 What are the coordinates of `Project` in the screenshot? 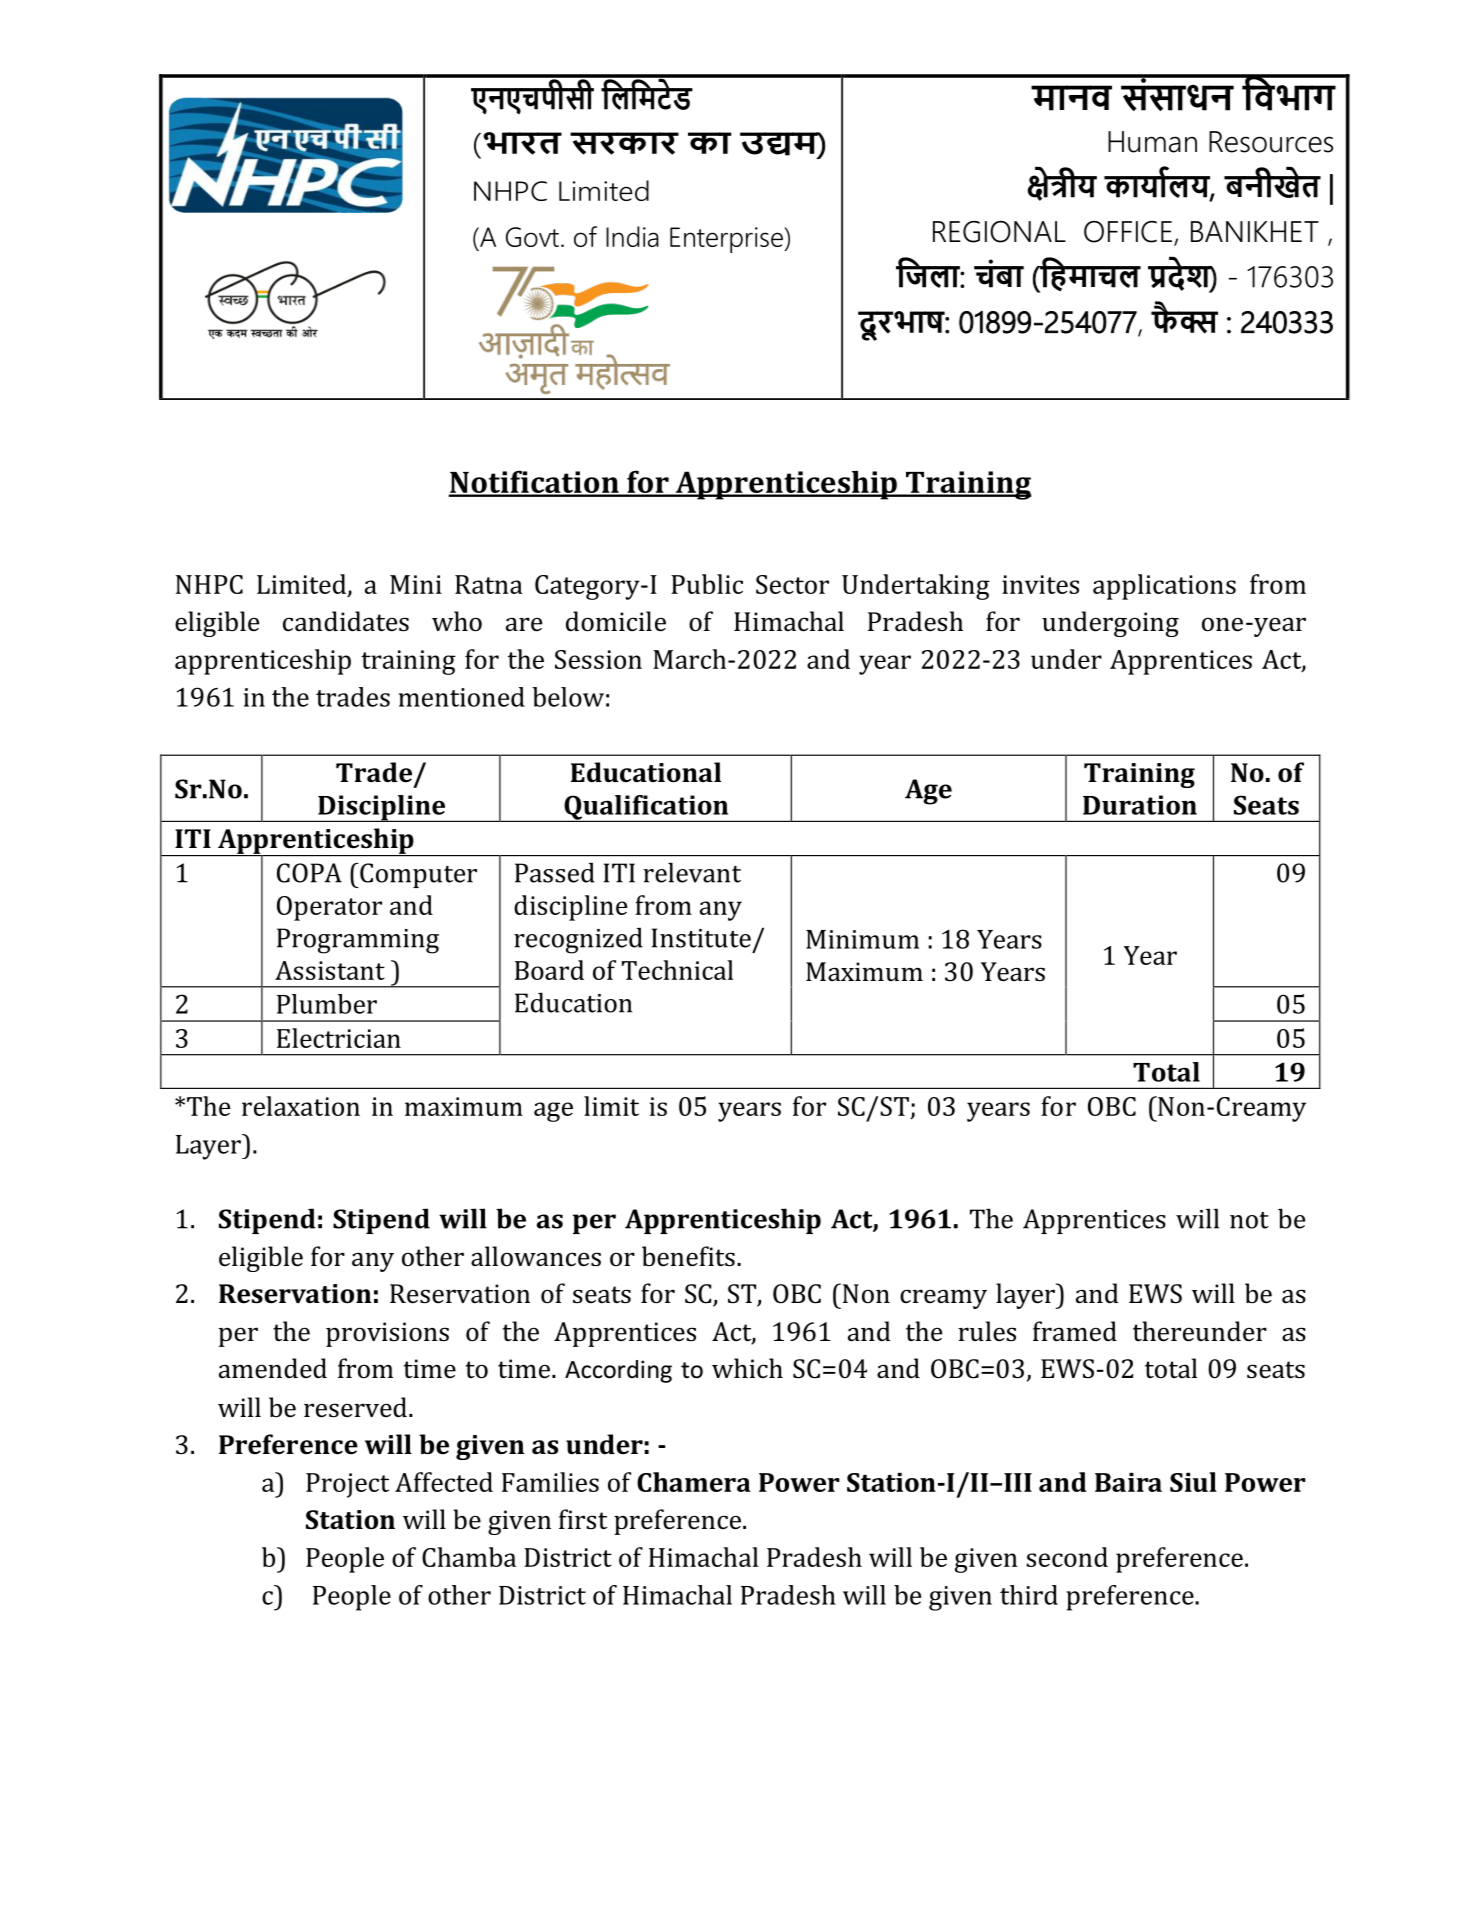 It's located at (347, 1485).
